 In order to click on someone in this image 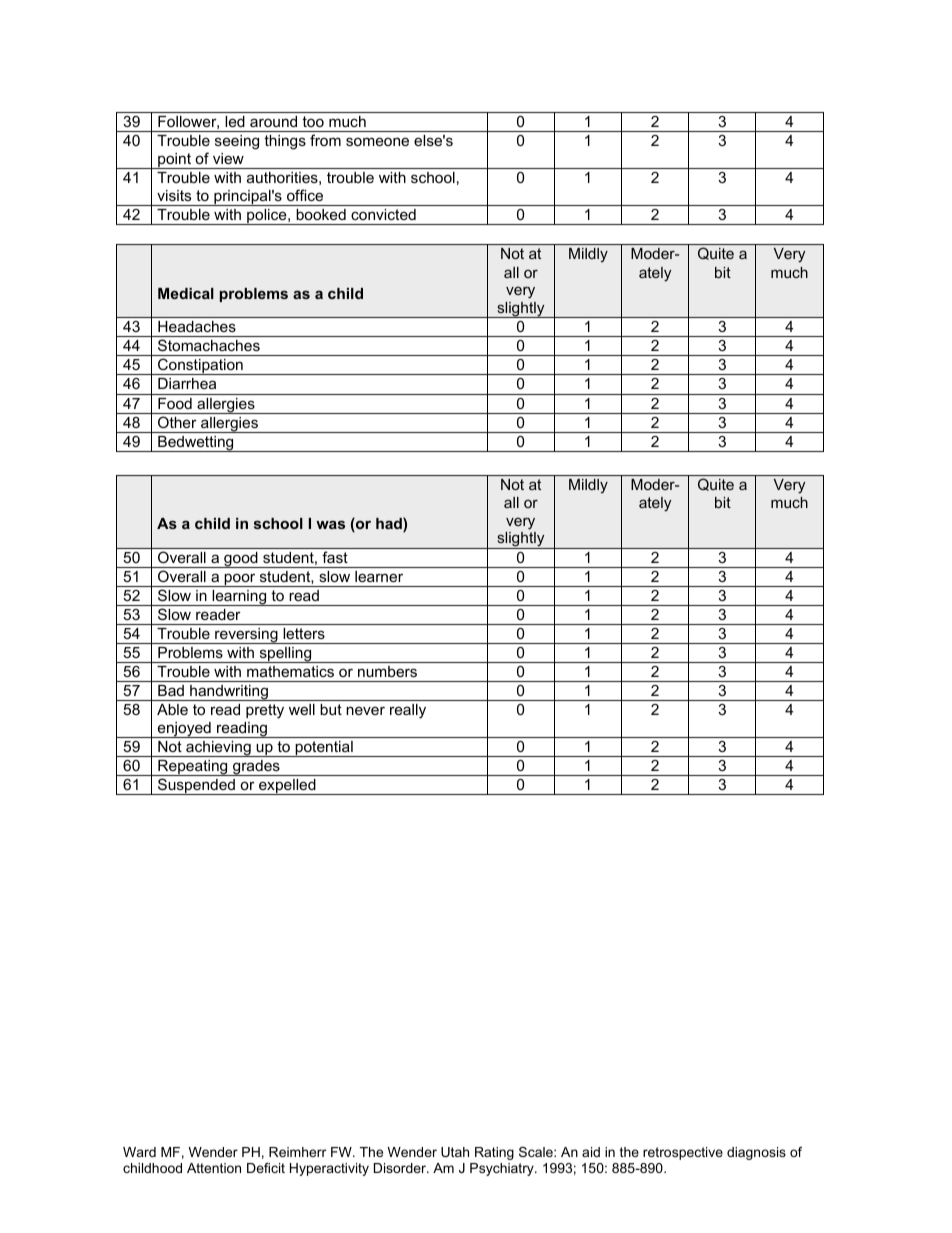, I will do `click(377, 141)`.
